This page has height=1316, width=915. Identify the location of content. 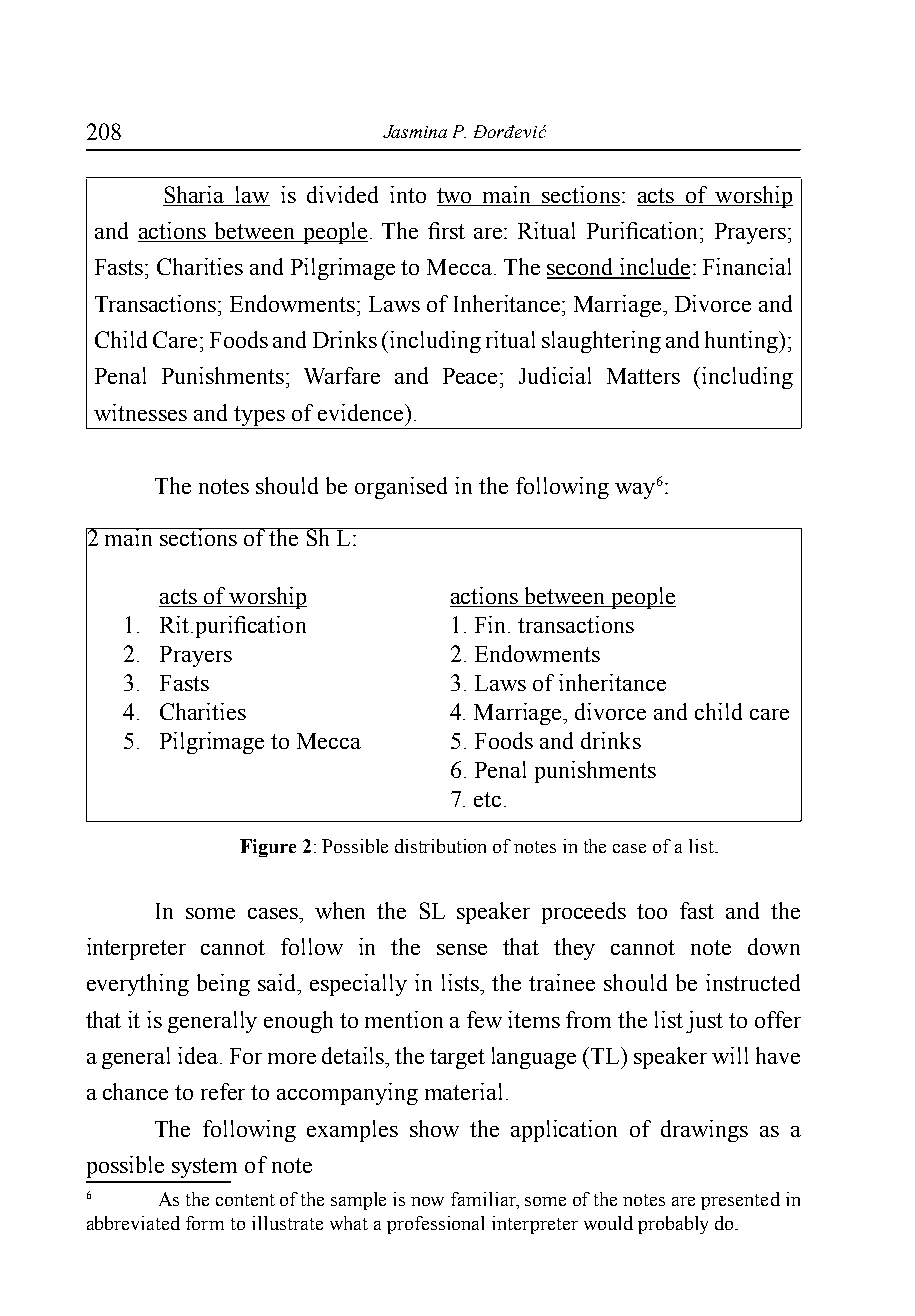
(245, 1200).
